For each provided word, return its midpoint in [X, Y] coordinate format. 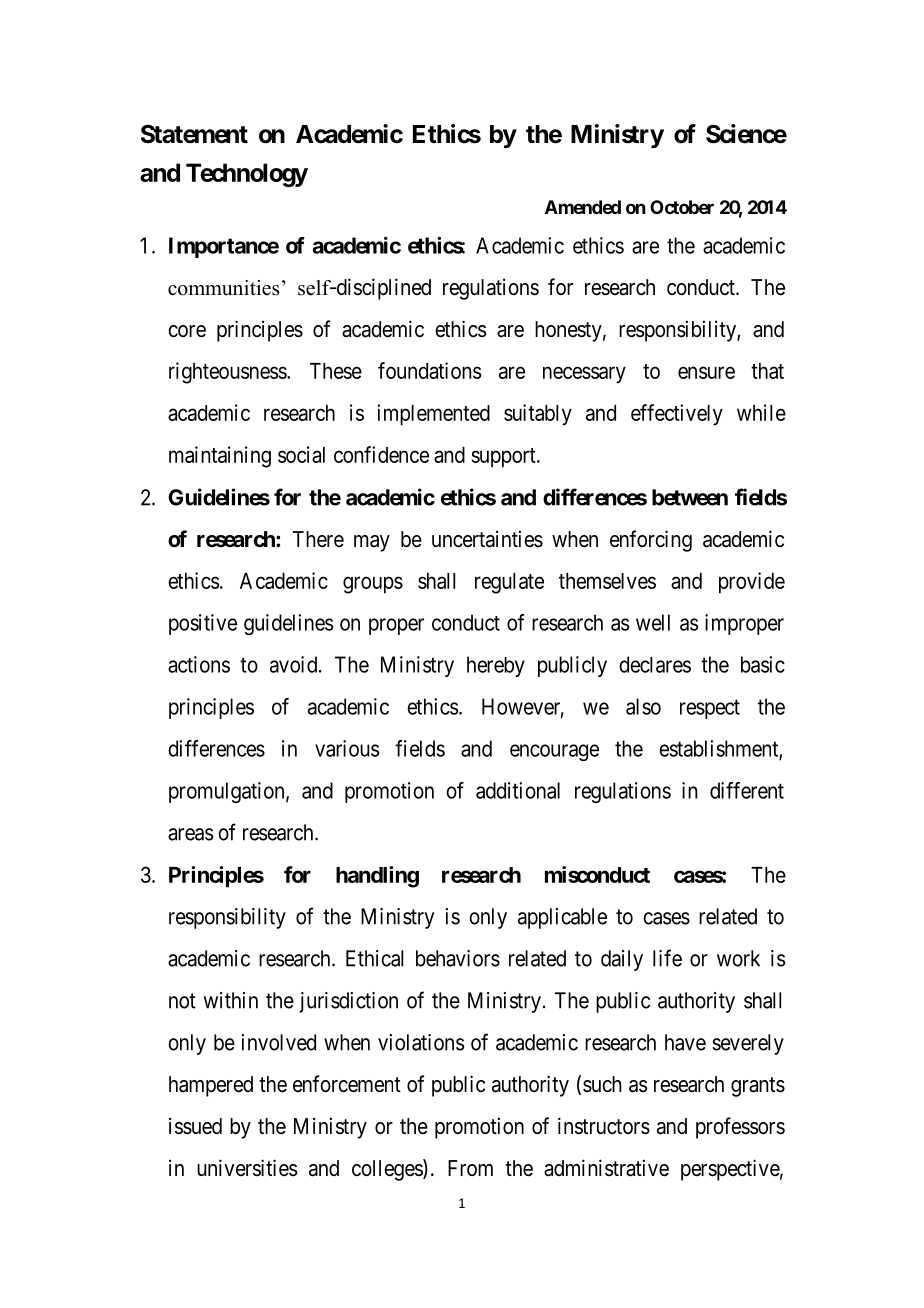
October [682, 207]
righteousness [228, 373]
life [667, 958]
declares [655, 664]
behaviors [458, 958]
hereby [496, 666]
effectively [677, 415]
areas [190, 834]
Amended [583, 207]
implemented [433, 415]
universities [247, 1168]
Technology [247, 175]
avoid [295, 664]
